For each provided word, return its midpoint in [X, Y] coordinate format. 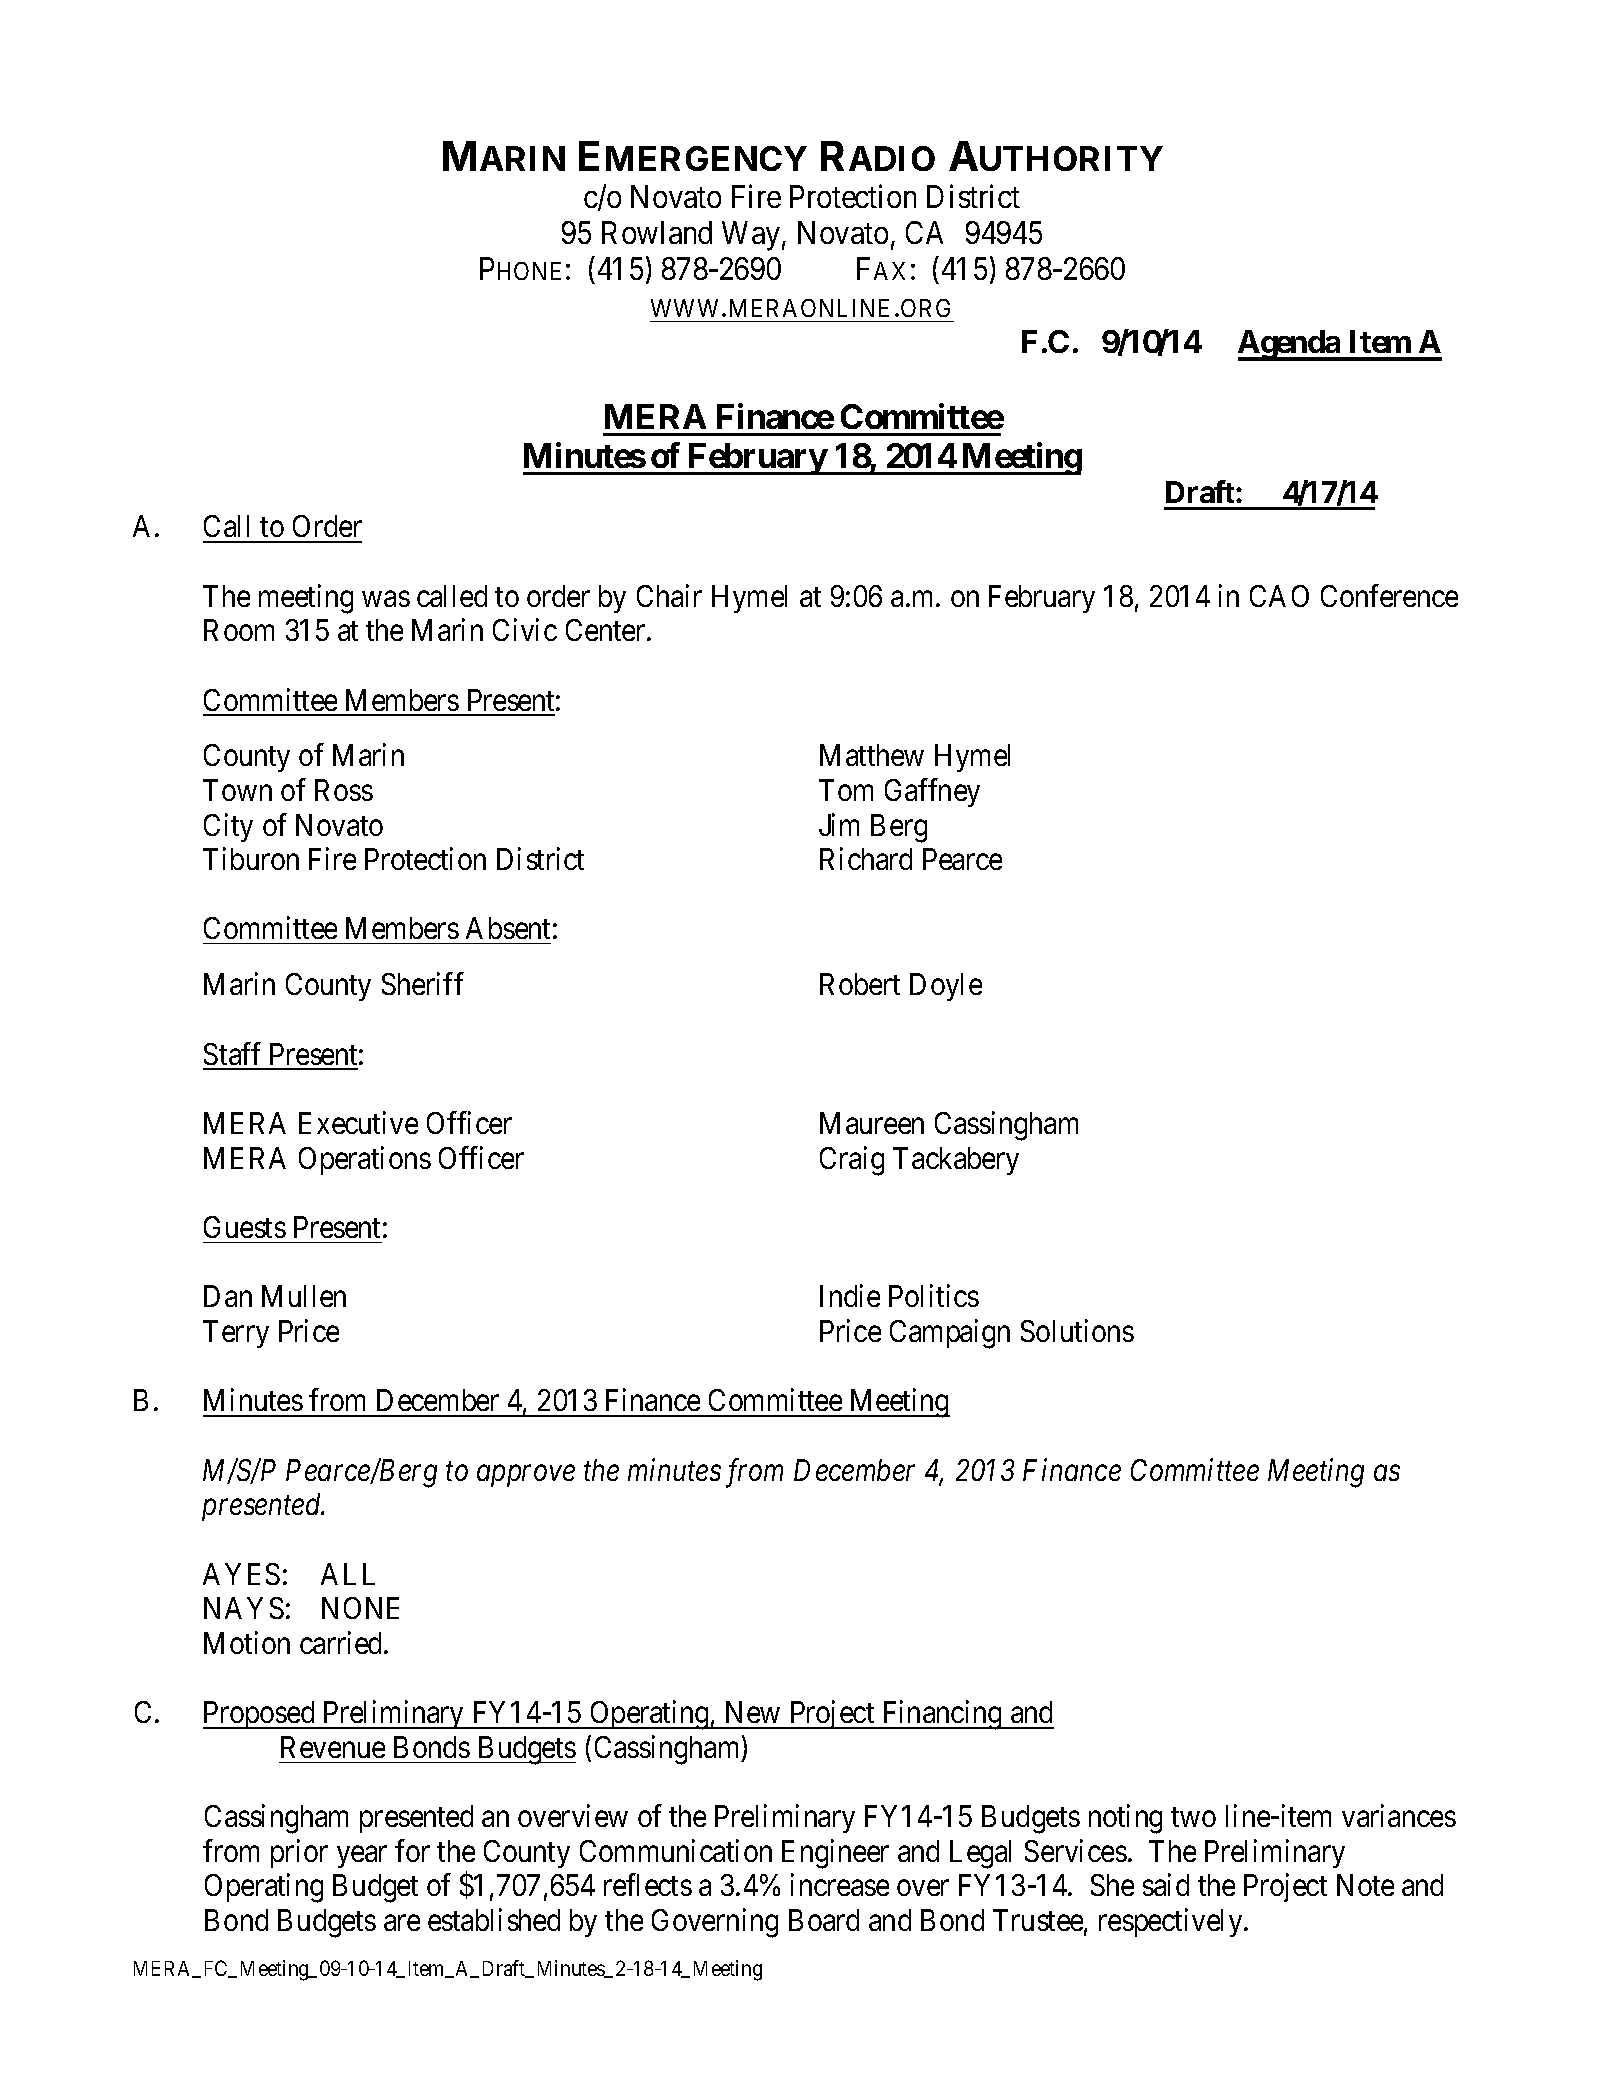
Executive [358, 1122]
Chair [669, 595]
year [362, 1857]
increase [840, 1885]
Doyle [946, 987]
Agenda [1290, 345]
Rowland [657, 232]
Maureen [872, 1123]
